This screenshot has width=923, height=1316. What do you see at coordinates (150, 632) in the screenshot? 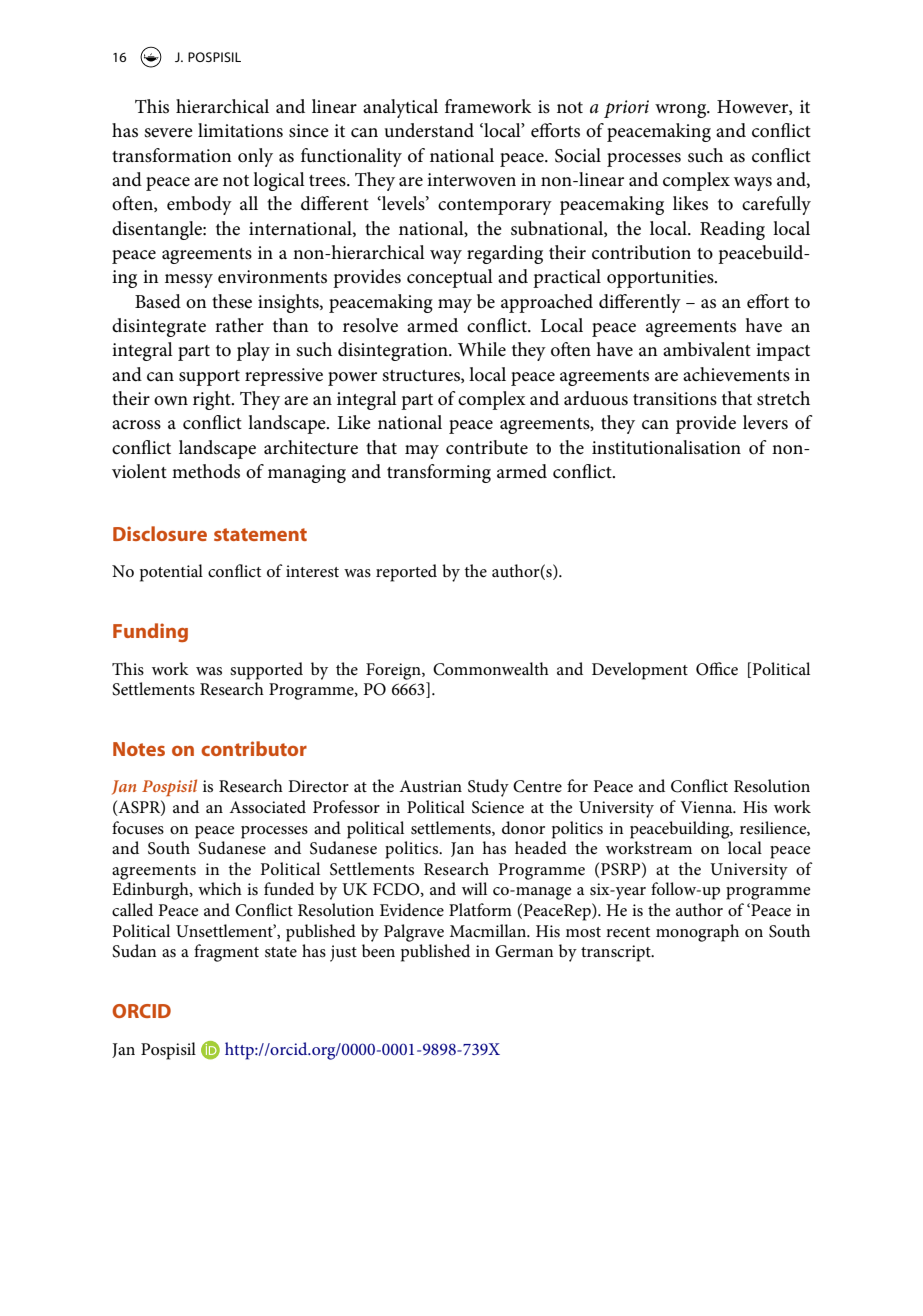
I see `Funding` at bounding box center [150, 632].
